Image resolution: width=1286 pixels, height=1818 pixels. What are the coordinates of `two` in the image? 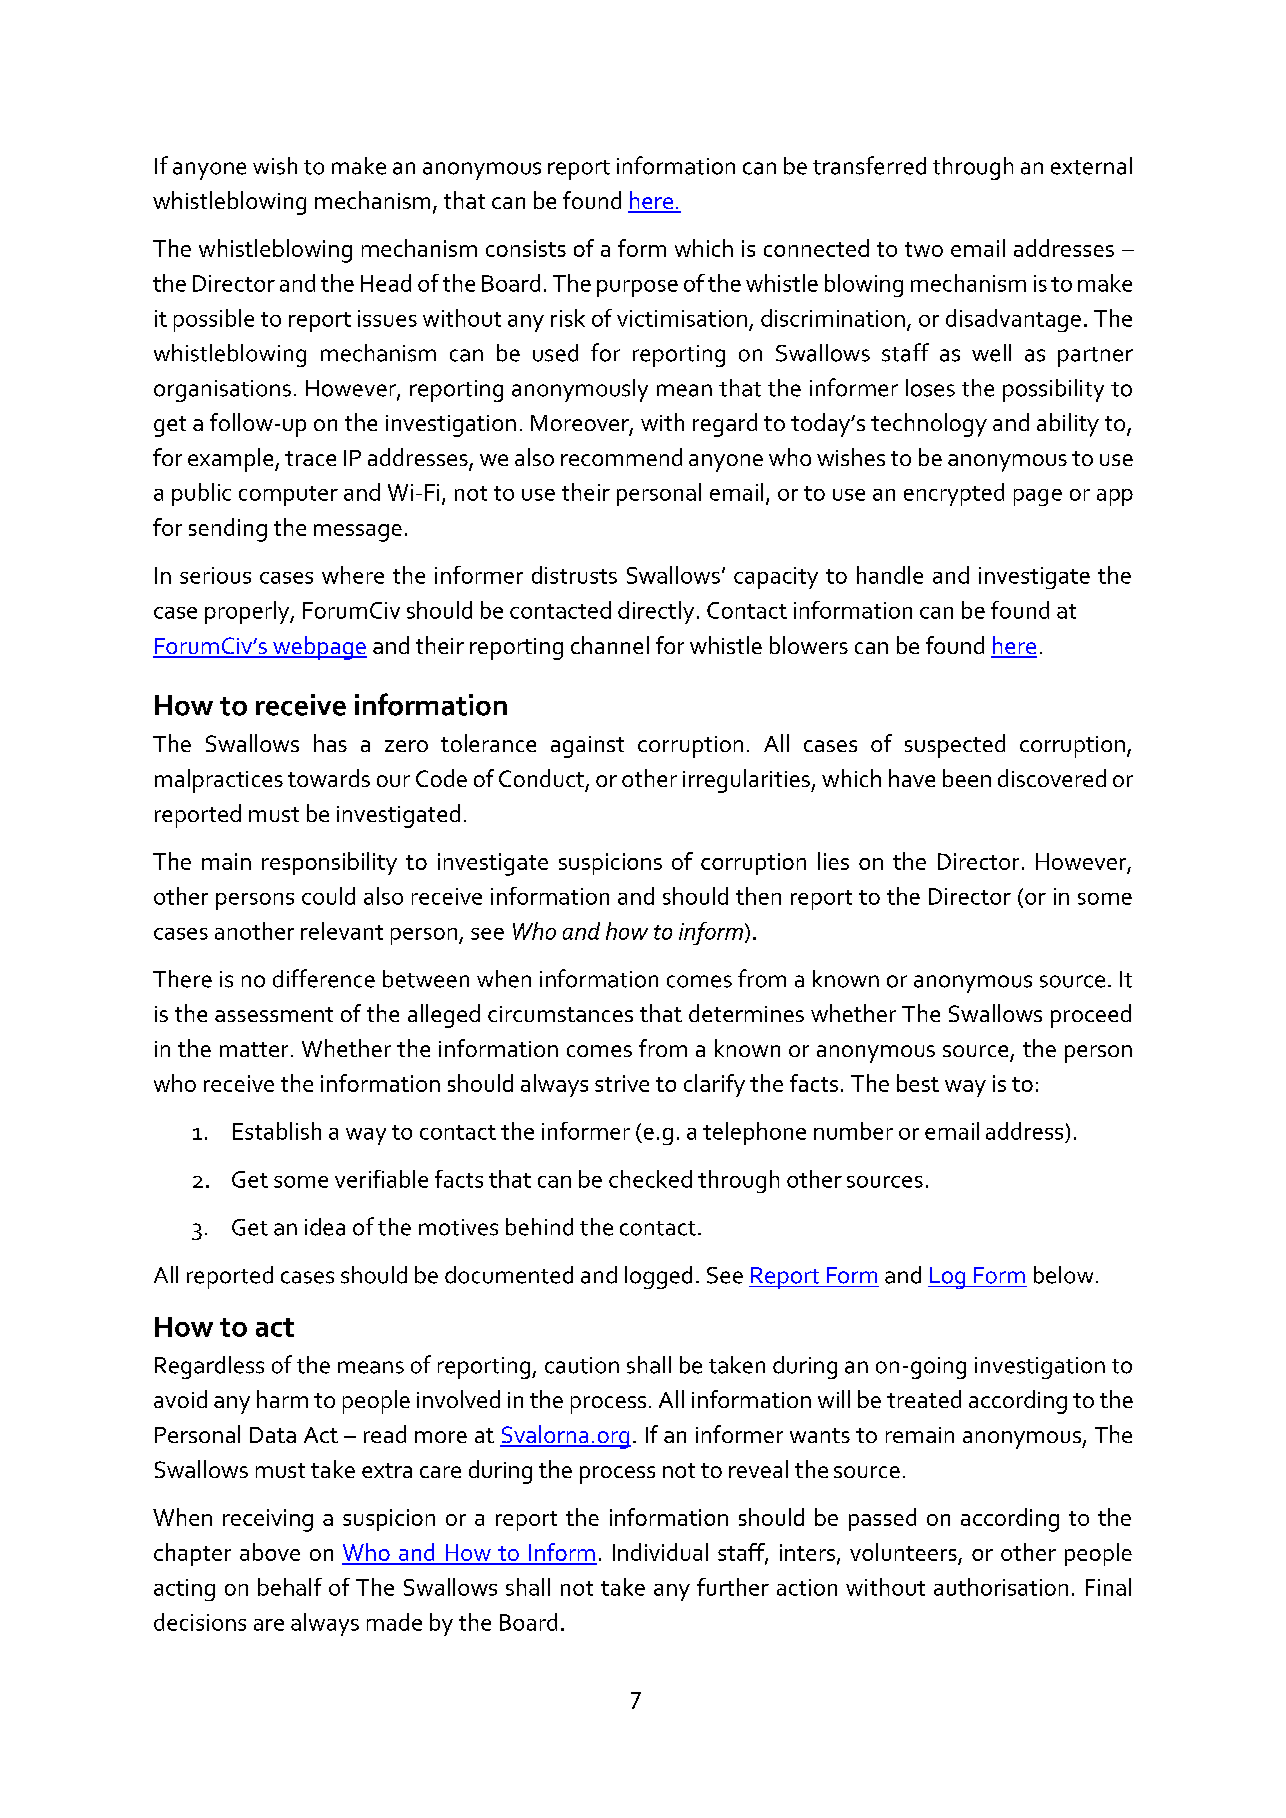 It's located at (924, 249).
